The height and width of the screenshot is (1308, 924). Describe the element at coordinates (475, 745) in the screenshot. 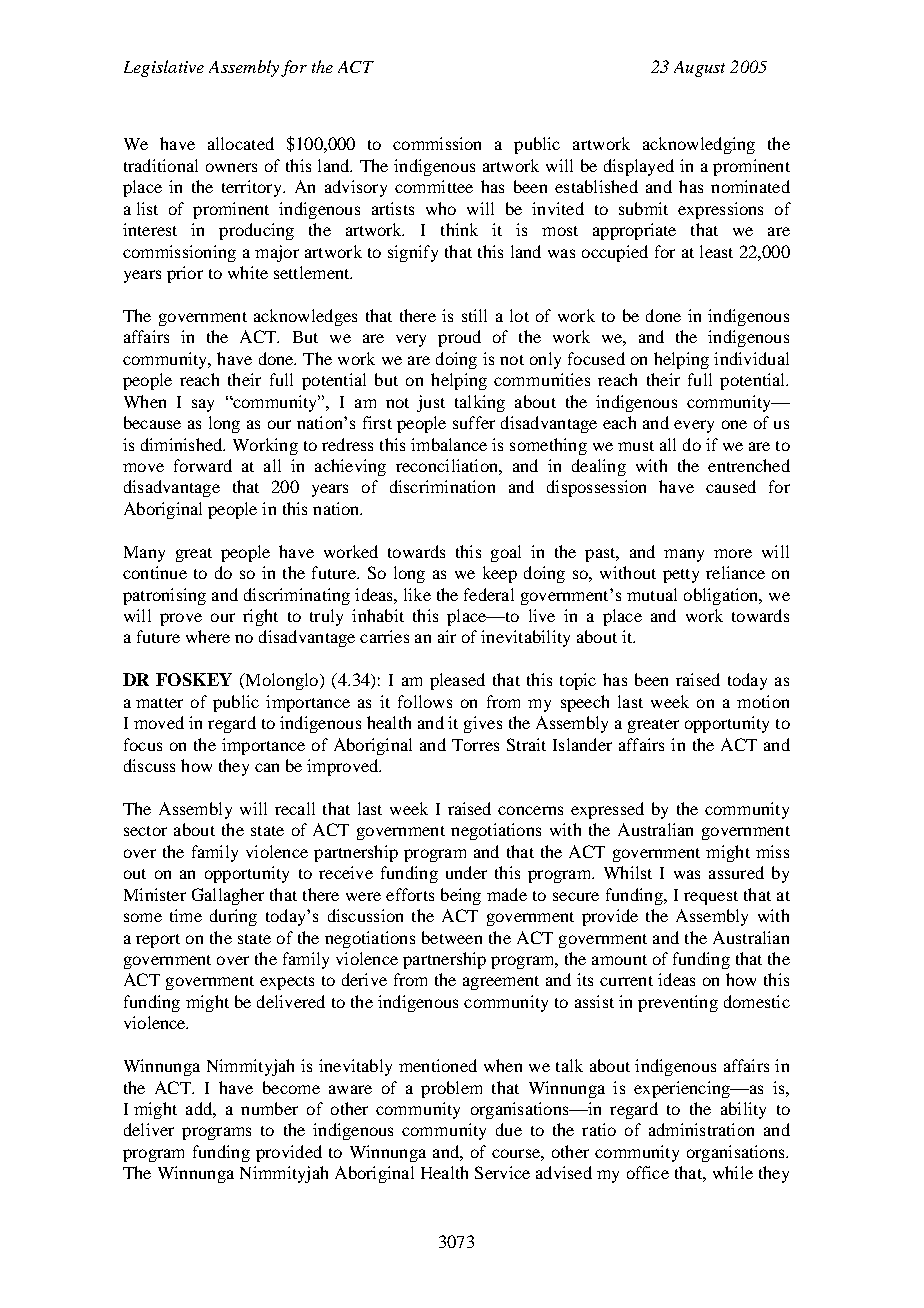

I see `Torres` at that location.
